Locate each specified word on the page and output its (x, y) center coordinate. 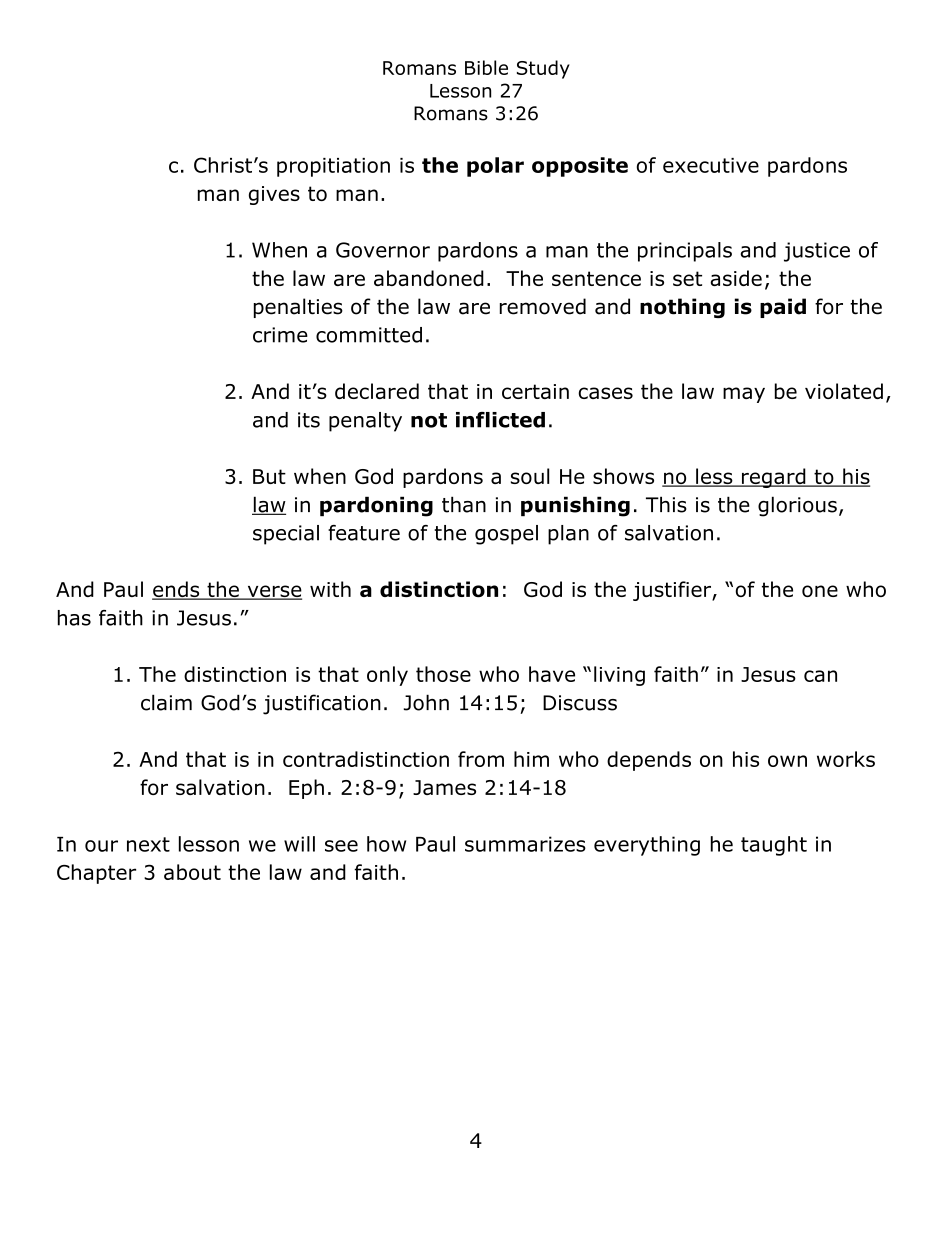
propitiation (333, 167)
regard (773, 478)
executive (711, 165)
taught (774, 846)
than (464, 504)
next (148, 844)
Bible (486, 67)
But (269, 476)
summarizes (525, 844)
